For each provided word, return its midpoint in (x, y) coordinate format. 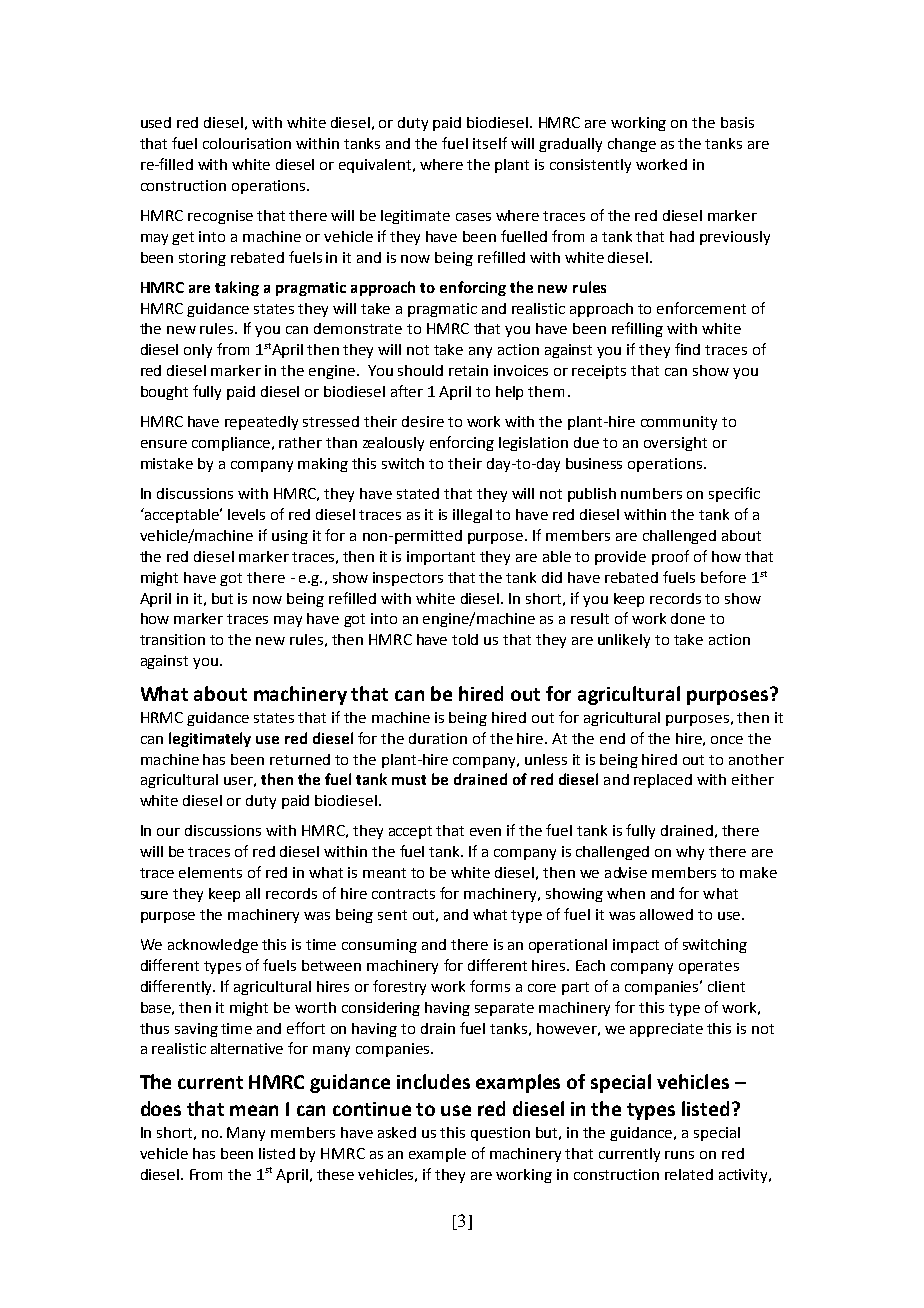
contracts (403, 894)
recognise (220, 217)
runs (679, 1155)
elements (210, 872)
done (688, 618)
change (632, 145)
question (500, 1134)
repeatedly (261, 423)
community (679, 423)
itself (490, 143)
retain (468, 370)
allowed (666, 914)
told (465, 639)
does (161, 1108)
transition (172, 639)
